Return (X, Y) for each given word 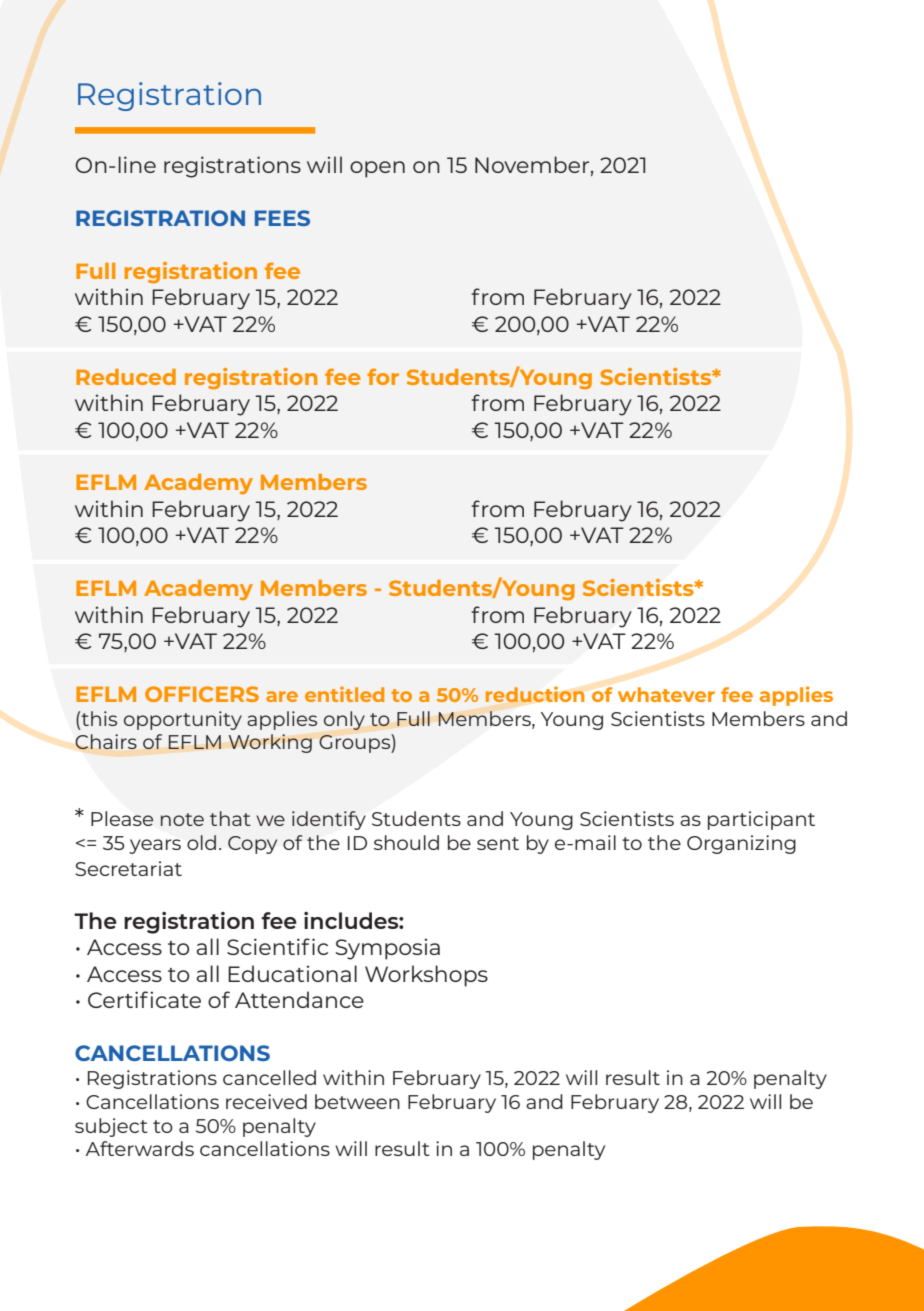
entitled (344, 694)
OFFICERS (202, 694)
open (377, 169)
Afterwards (140, 1148)
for (383, 376)
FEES (282, 218)
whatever (666, 694)
